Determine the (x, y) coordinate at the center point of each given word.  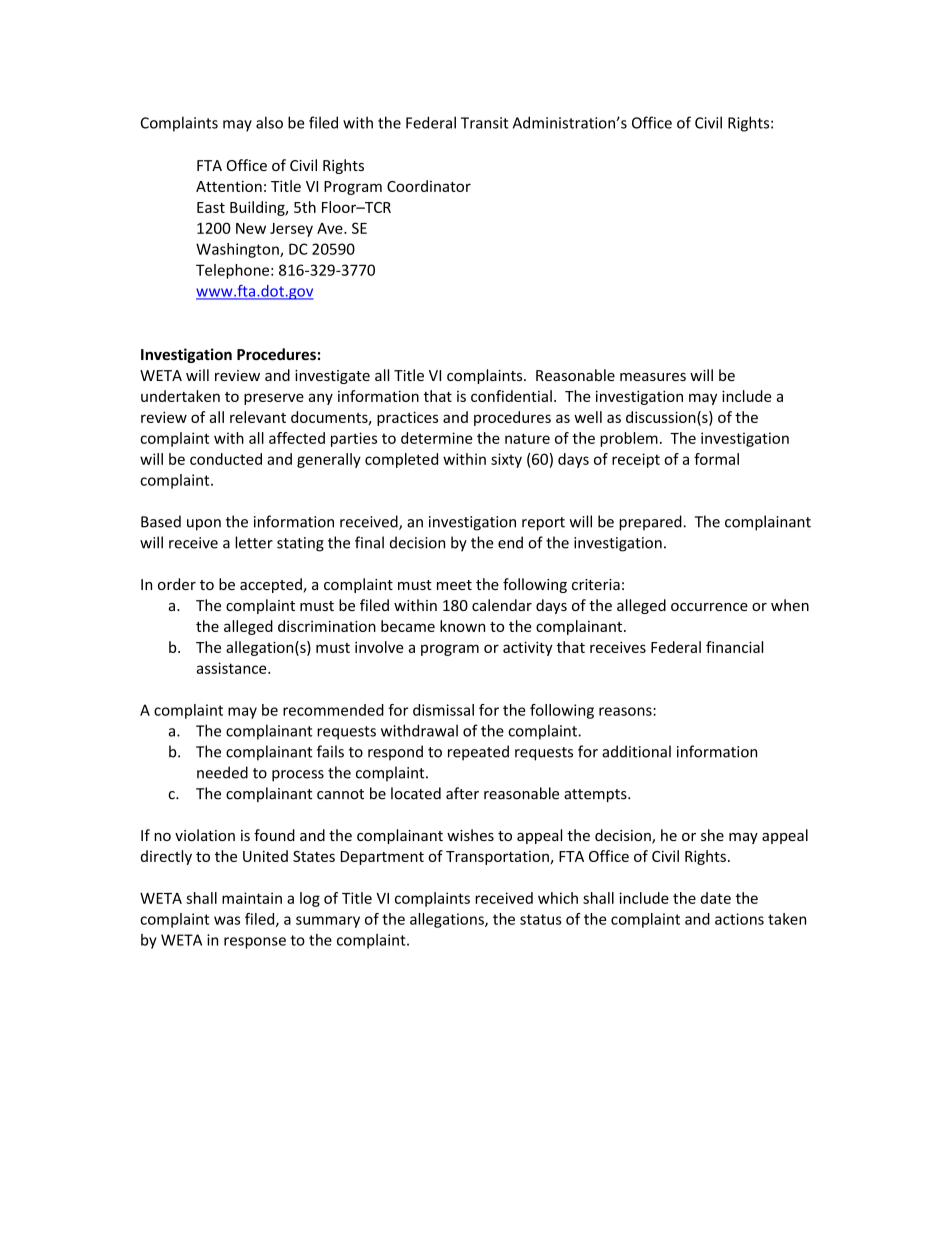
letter (254, 542)
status (541, 919)
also (269, 122)
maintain (252, 898)
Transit (484, 123)
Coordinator (429, 186)
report (543, 524)
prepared (651, 523)
